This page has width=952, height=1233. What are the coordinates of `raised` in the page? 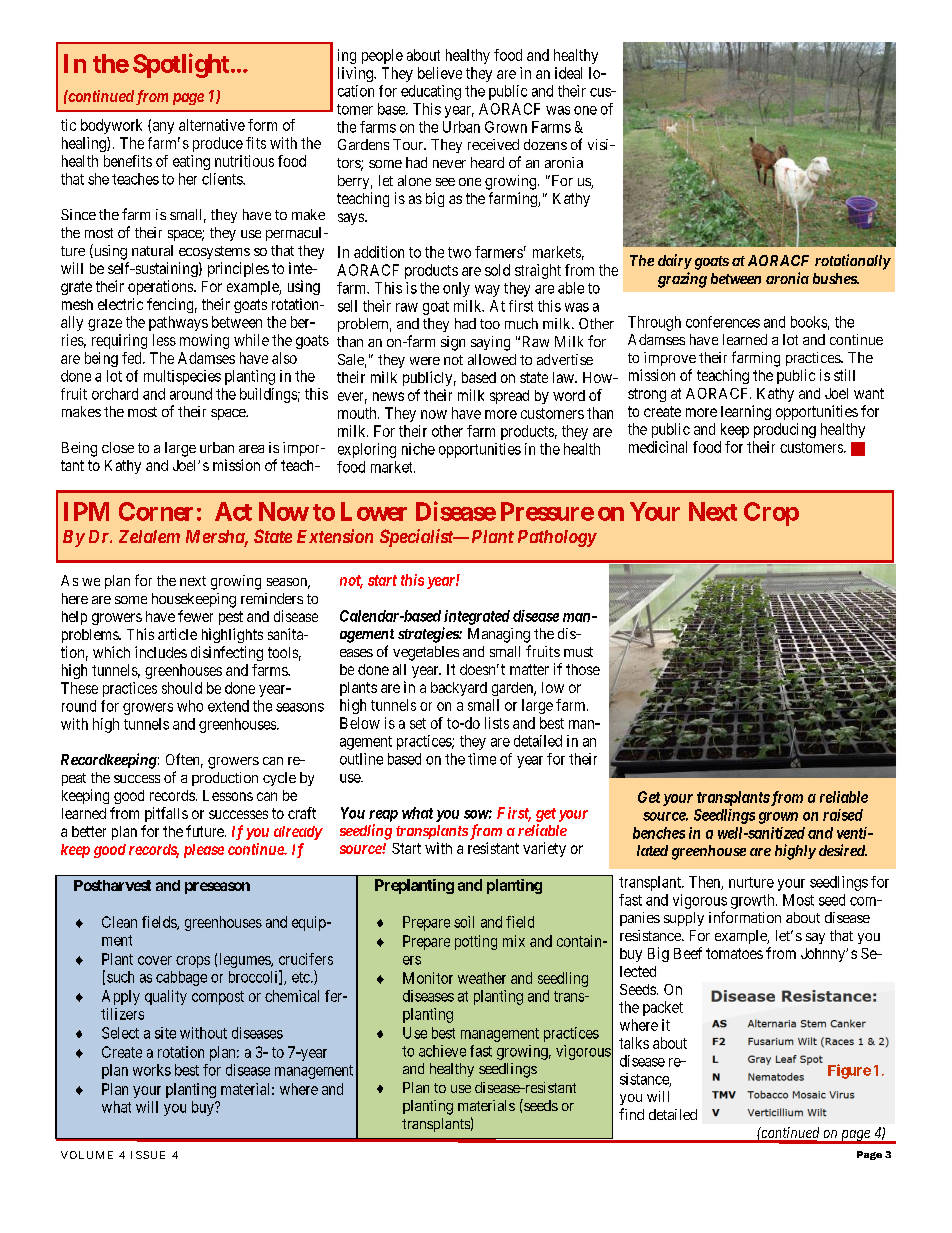 It's located at (843, 815).
